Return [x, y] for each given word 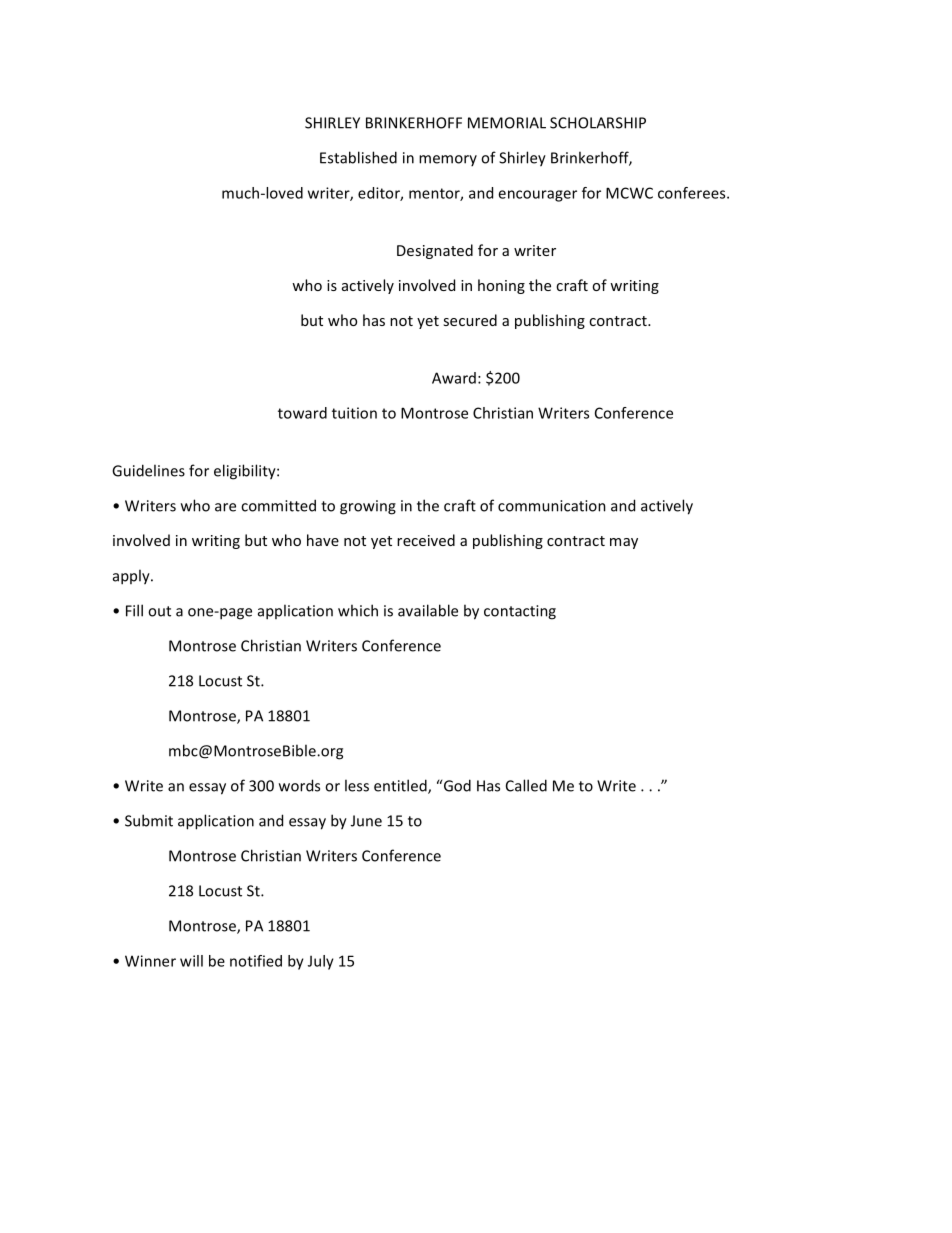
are [225, 507]
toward [302, 413]
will [191, 961]
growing [368, 507]
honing [501, 286]
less [357, 785]
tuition [354, 413]
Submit [149, 820]
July [321, 962]
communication [552, 506]
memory [448, 160]
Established [358, 157]
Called [526, 785]
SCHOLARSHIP [598, 123]
